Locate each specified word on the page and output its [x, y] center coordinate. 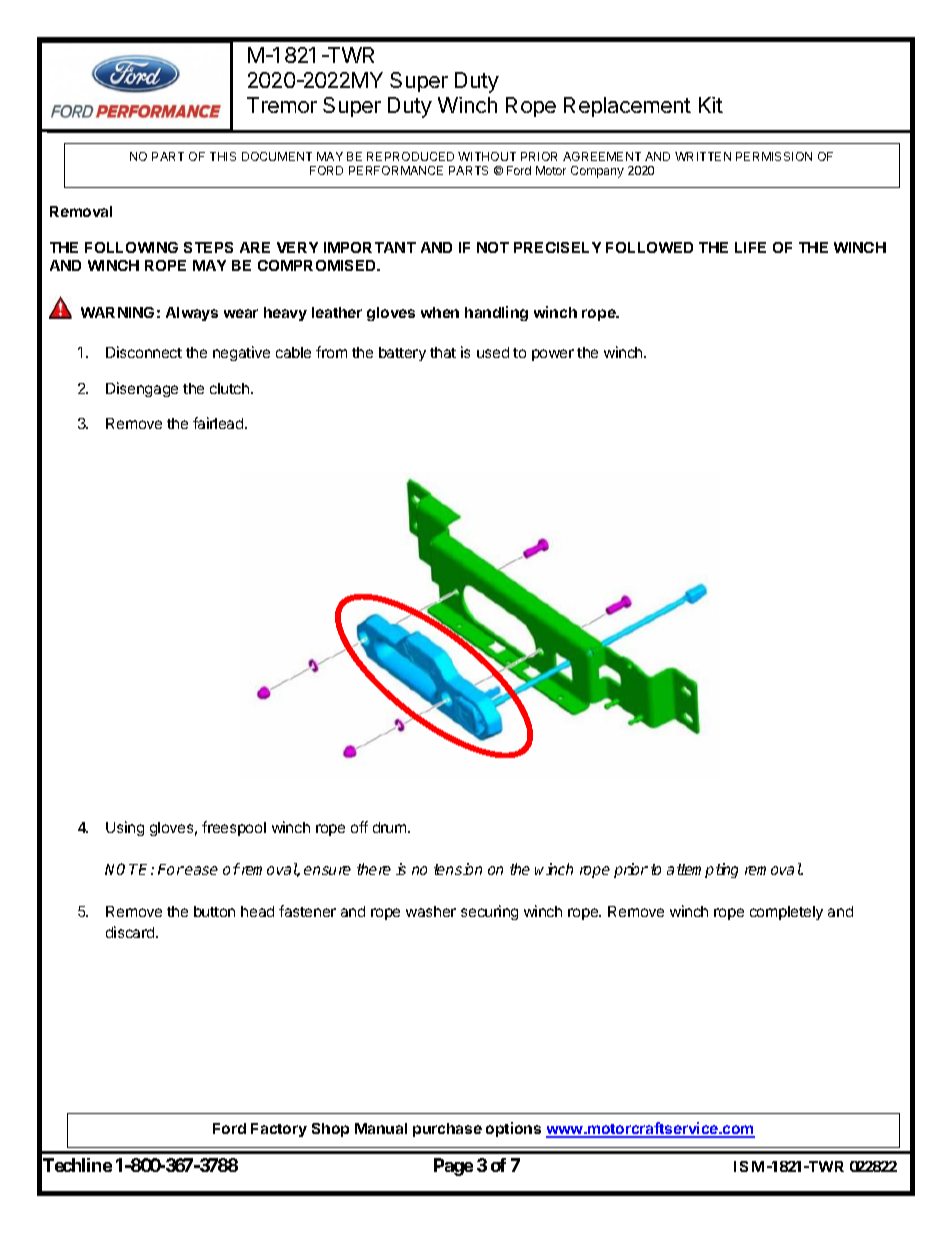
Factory [279, 1130]
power [553, 355]
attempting [702, 870]
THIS [223, 156]
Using [125, 828]
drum [391, 827]
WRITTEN [703, 156]
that [443, 352]
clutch [231, 388]
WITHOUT [487, 156]
